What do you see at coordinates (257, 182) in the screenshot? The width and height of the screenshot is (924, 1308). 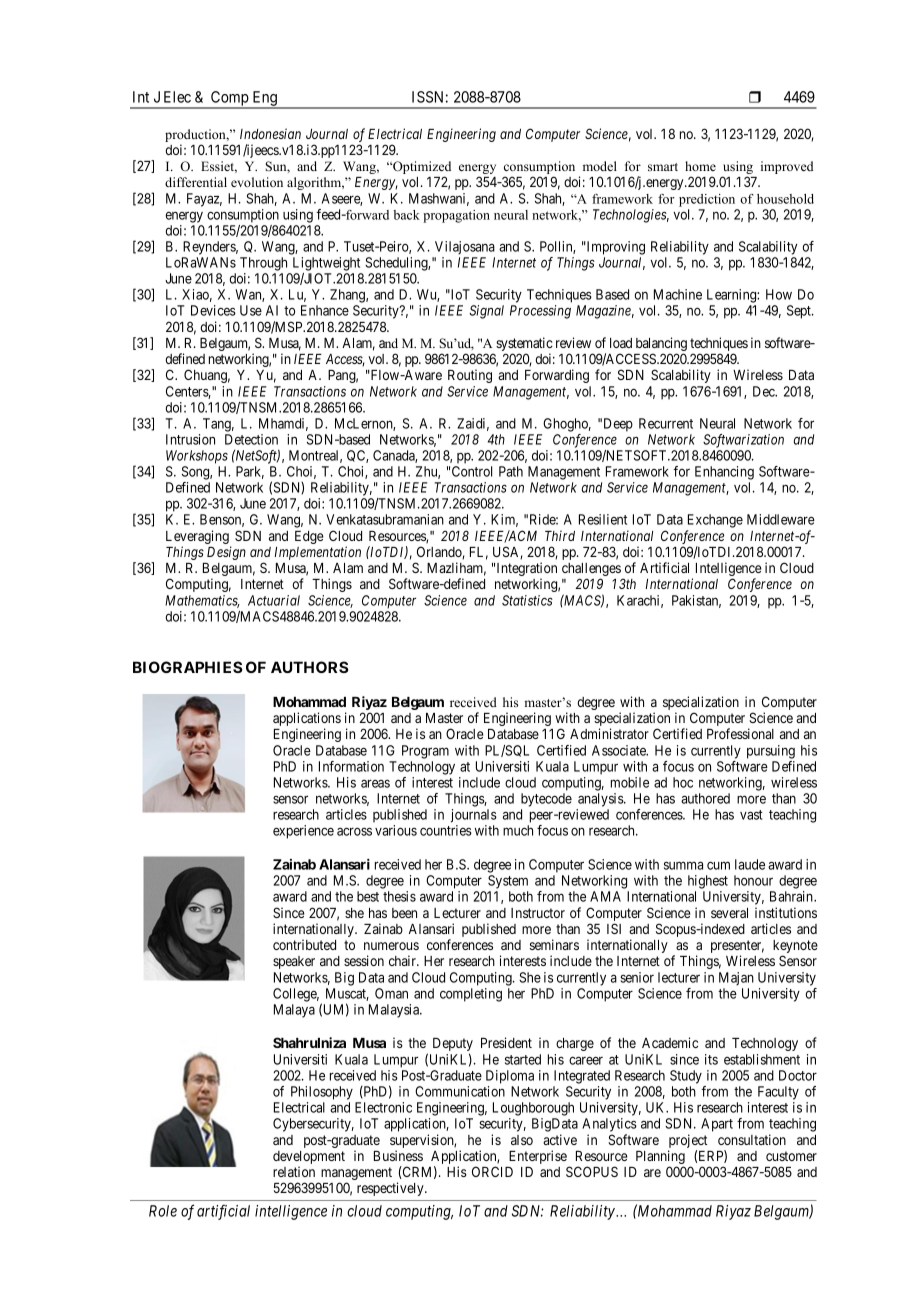 I see `evolution` at bounding box center [257, 182].
